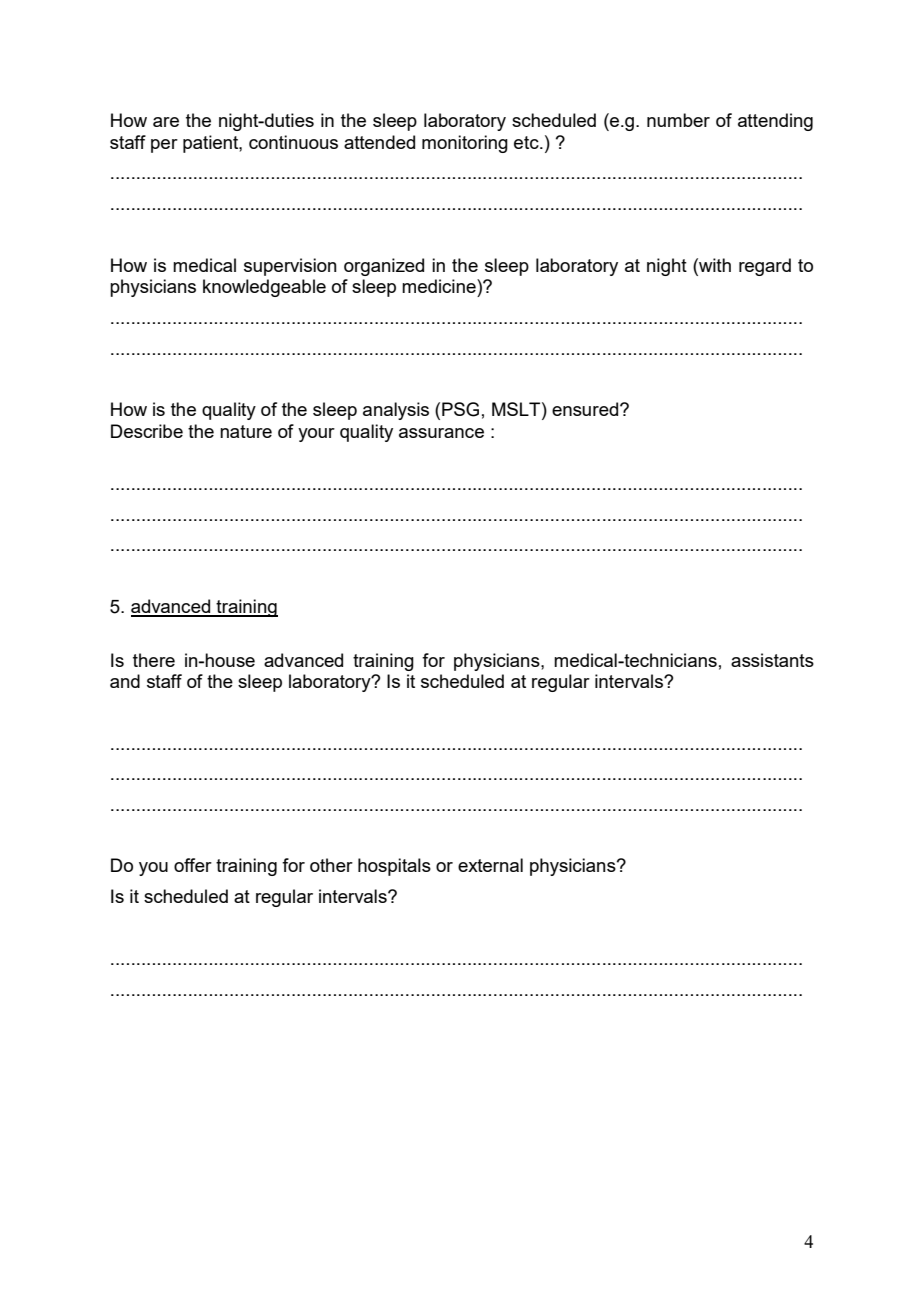 This screenshot has height=1308, width=924. Describe the element at coordinates (246, 431) in the screenshot. I see `nature` at that location.
